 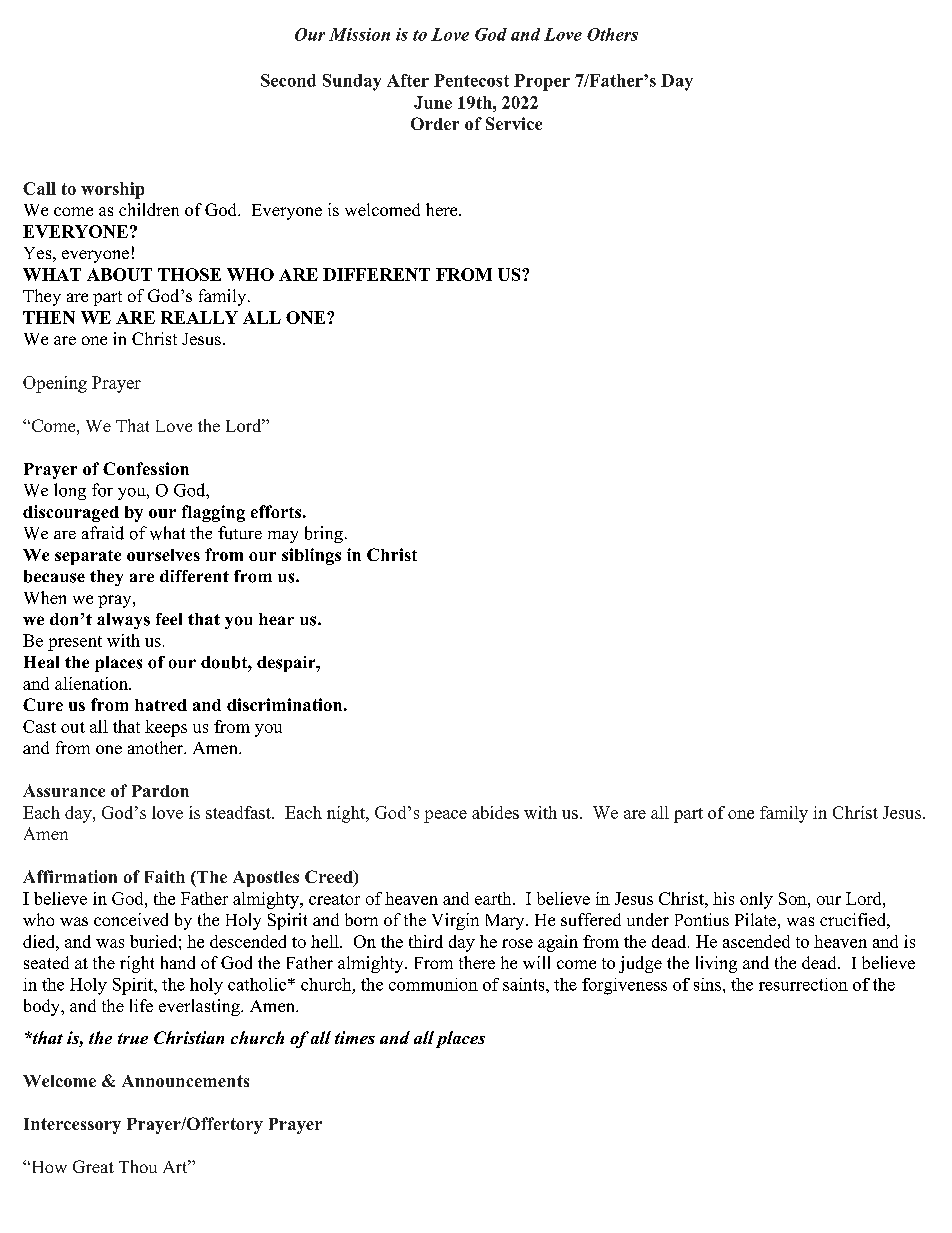 I want to click on Thou, so click(x=138, y=1166).
